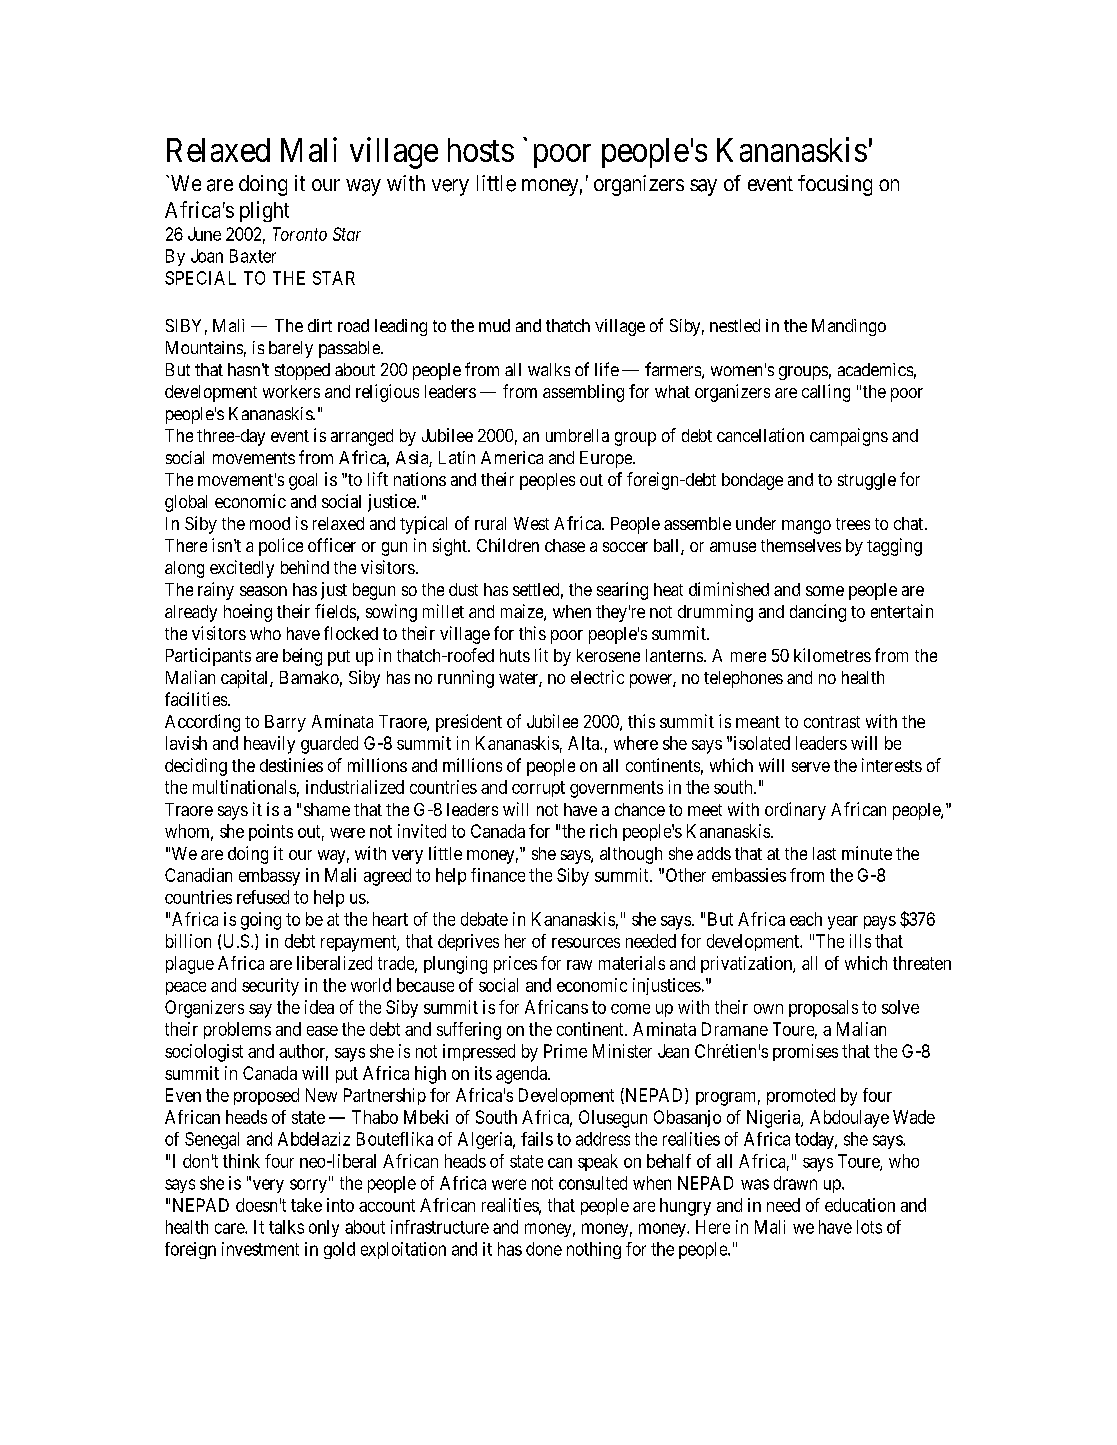 This screenshot has width=1117, height=1445. What do you see at coordinates (860, 1205) in the screenshot?
I see `education` at bounding box center [860, 1205].
